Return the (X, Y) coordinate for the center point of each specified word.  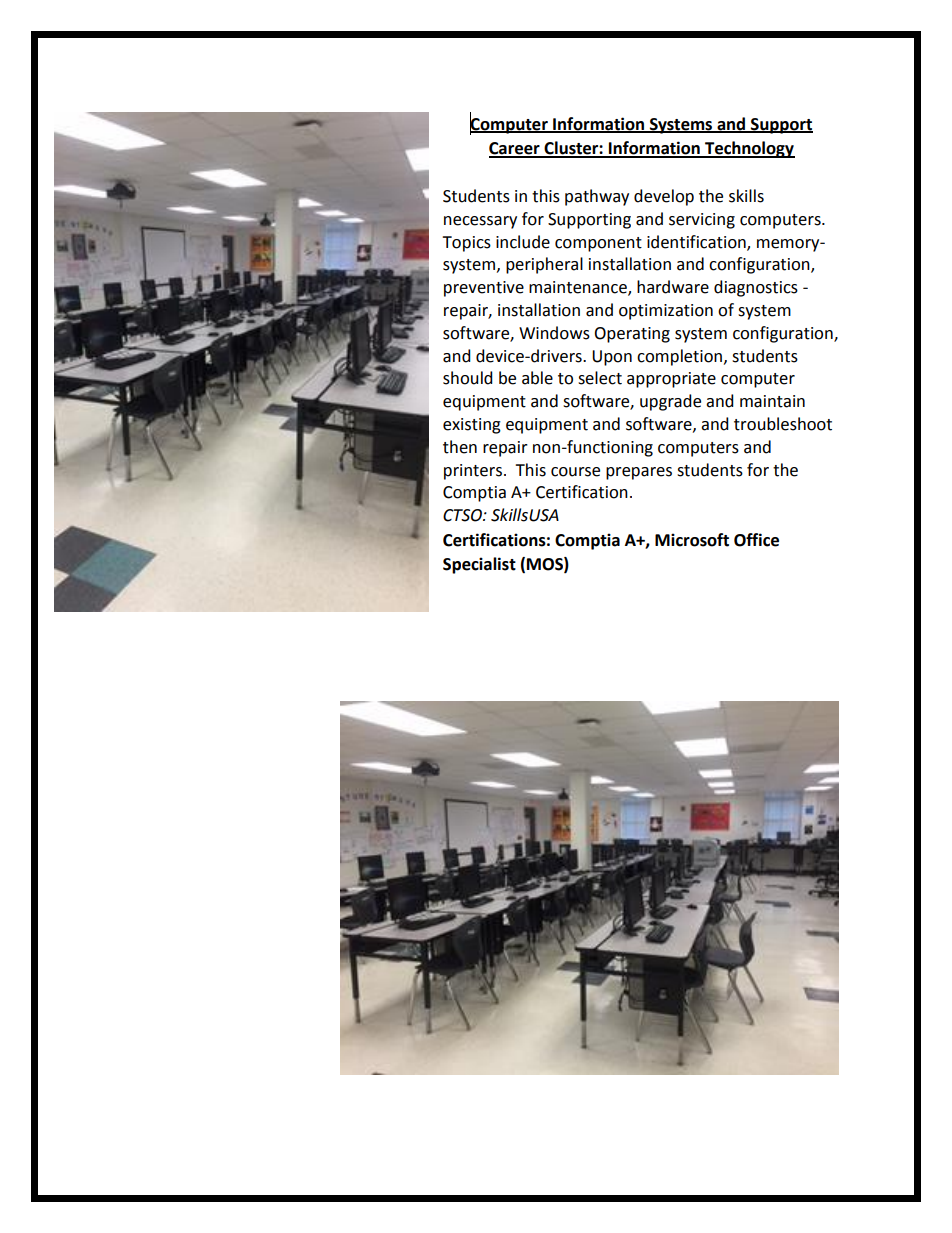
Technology (749, 149)
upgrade (670, 402)
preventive (484, 289)
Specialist (479, 565)
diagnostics (756, 288)
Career (515, 149)
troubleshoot (783, 424)
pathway (597, 197)
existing (472, 426)
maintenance (579, 288)
